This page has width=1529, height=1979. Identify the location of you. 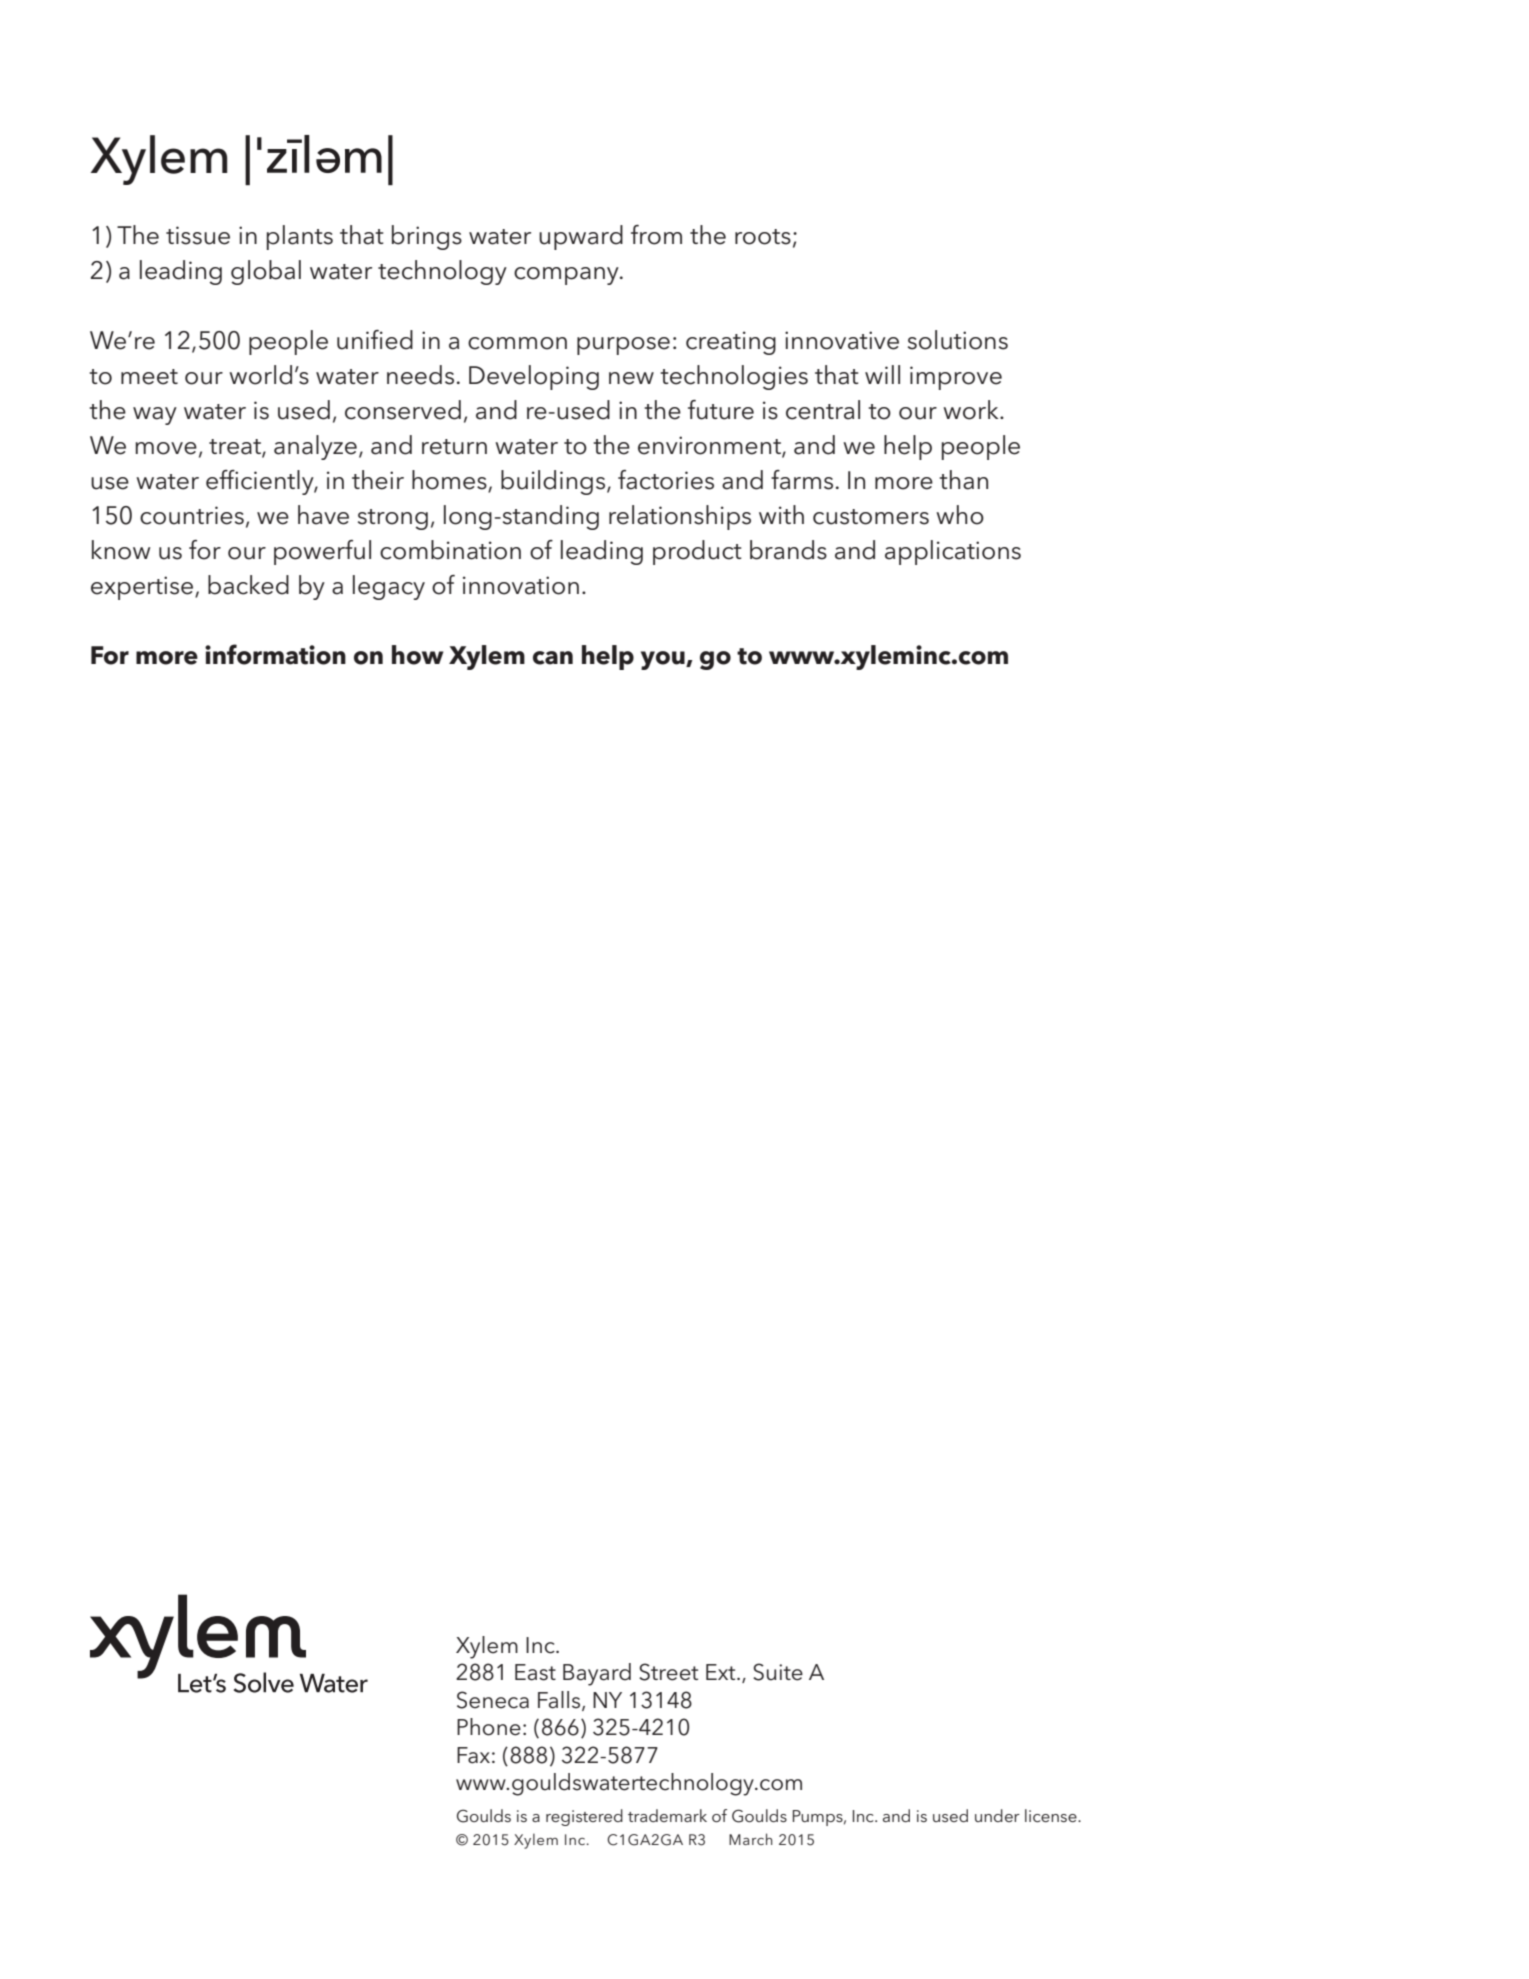
(664, 660).
